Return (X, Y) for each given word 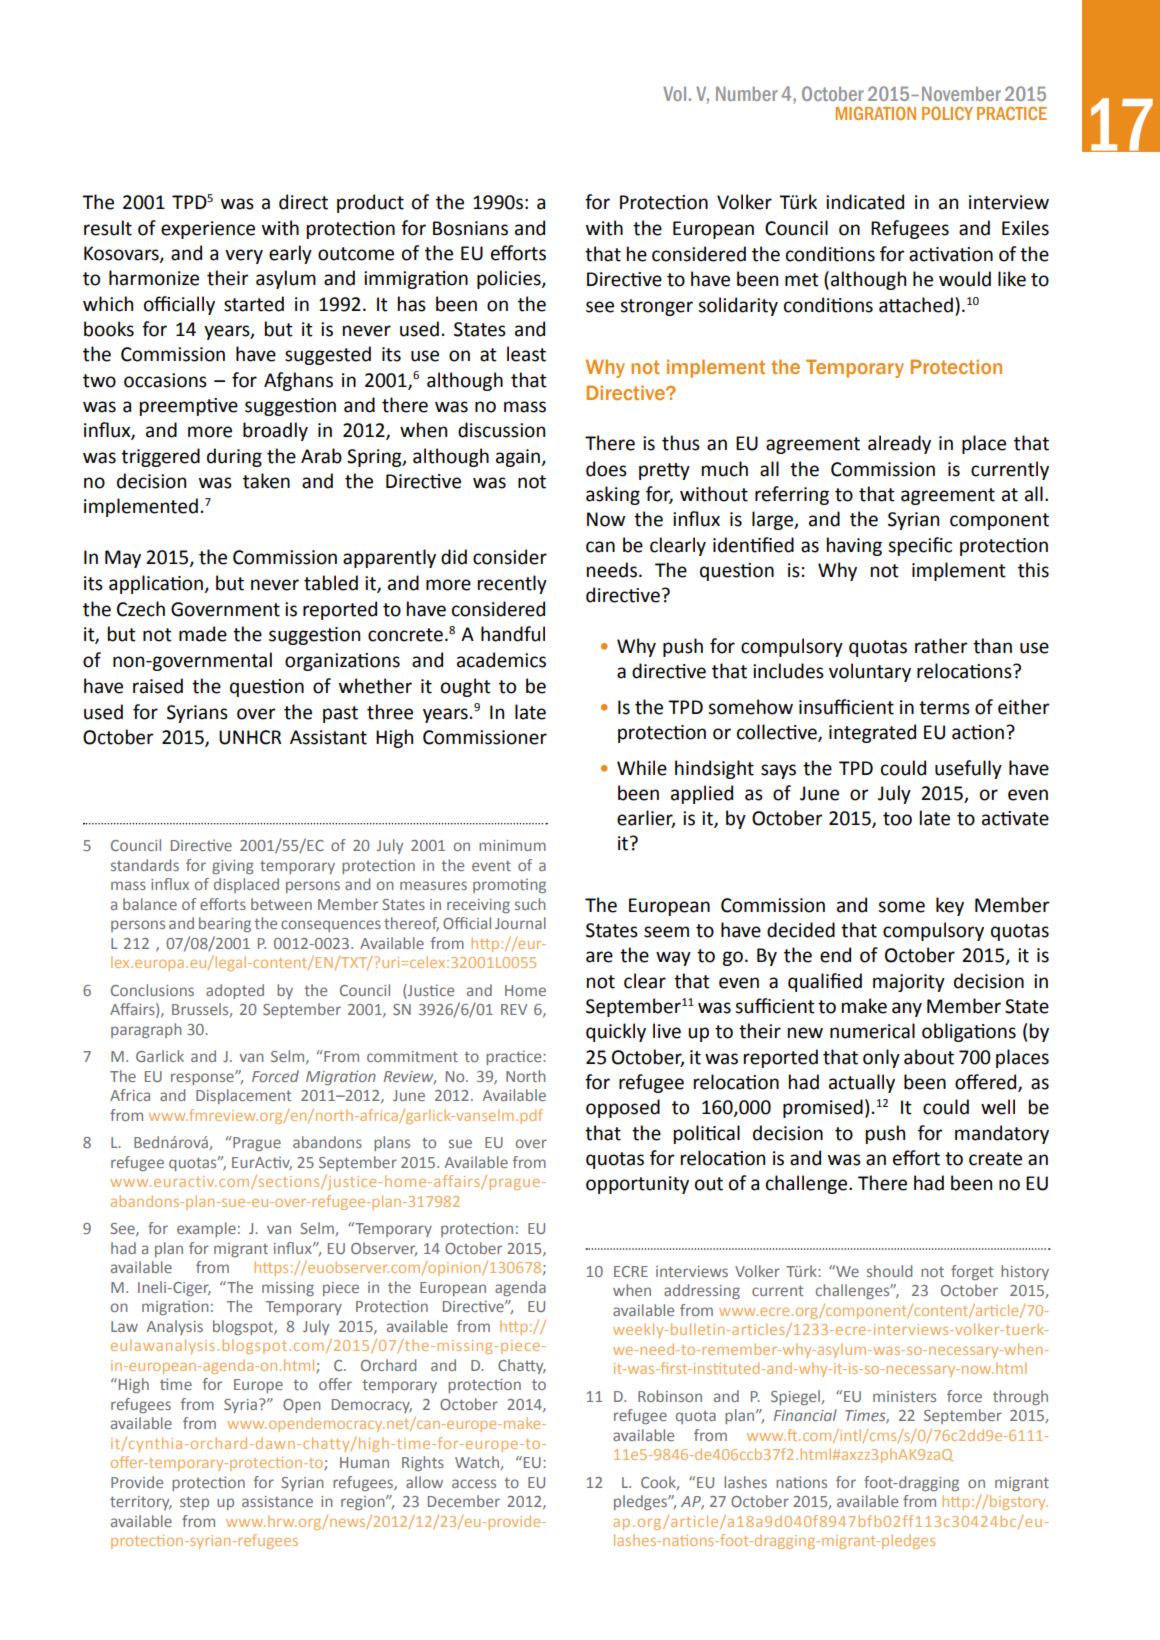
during (234, 457)
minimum (512, 845)
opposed (623, 1108)
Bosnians (470, 228)
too (897, 819)
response (203, 1079)
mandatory (1002, 1134)
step (194, 1503)
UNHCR (250, 737)
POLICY (947, 113)
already (899, 444)
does (606, 469)
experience (208, 230)
